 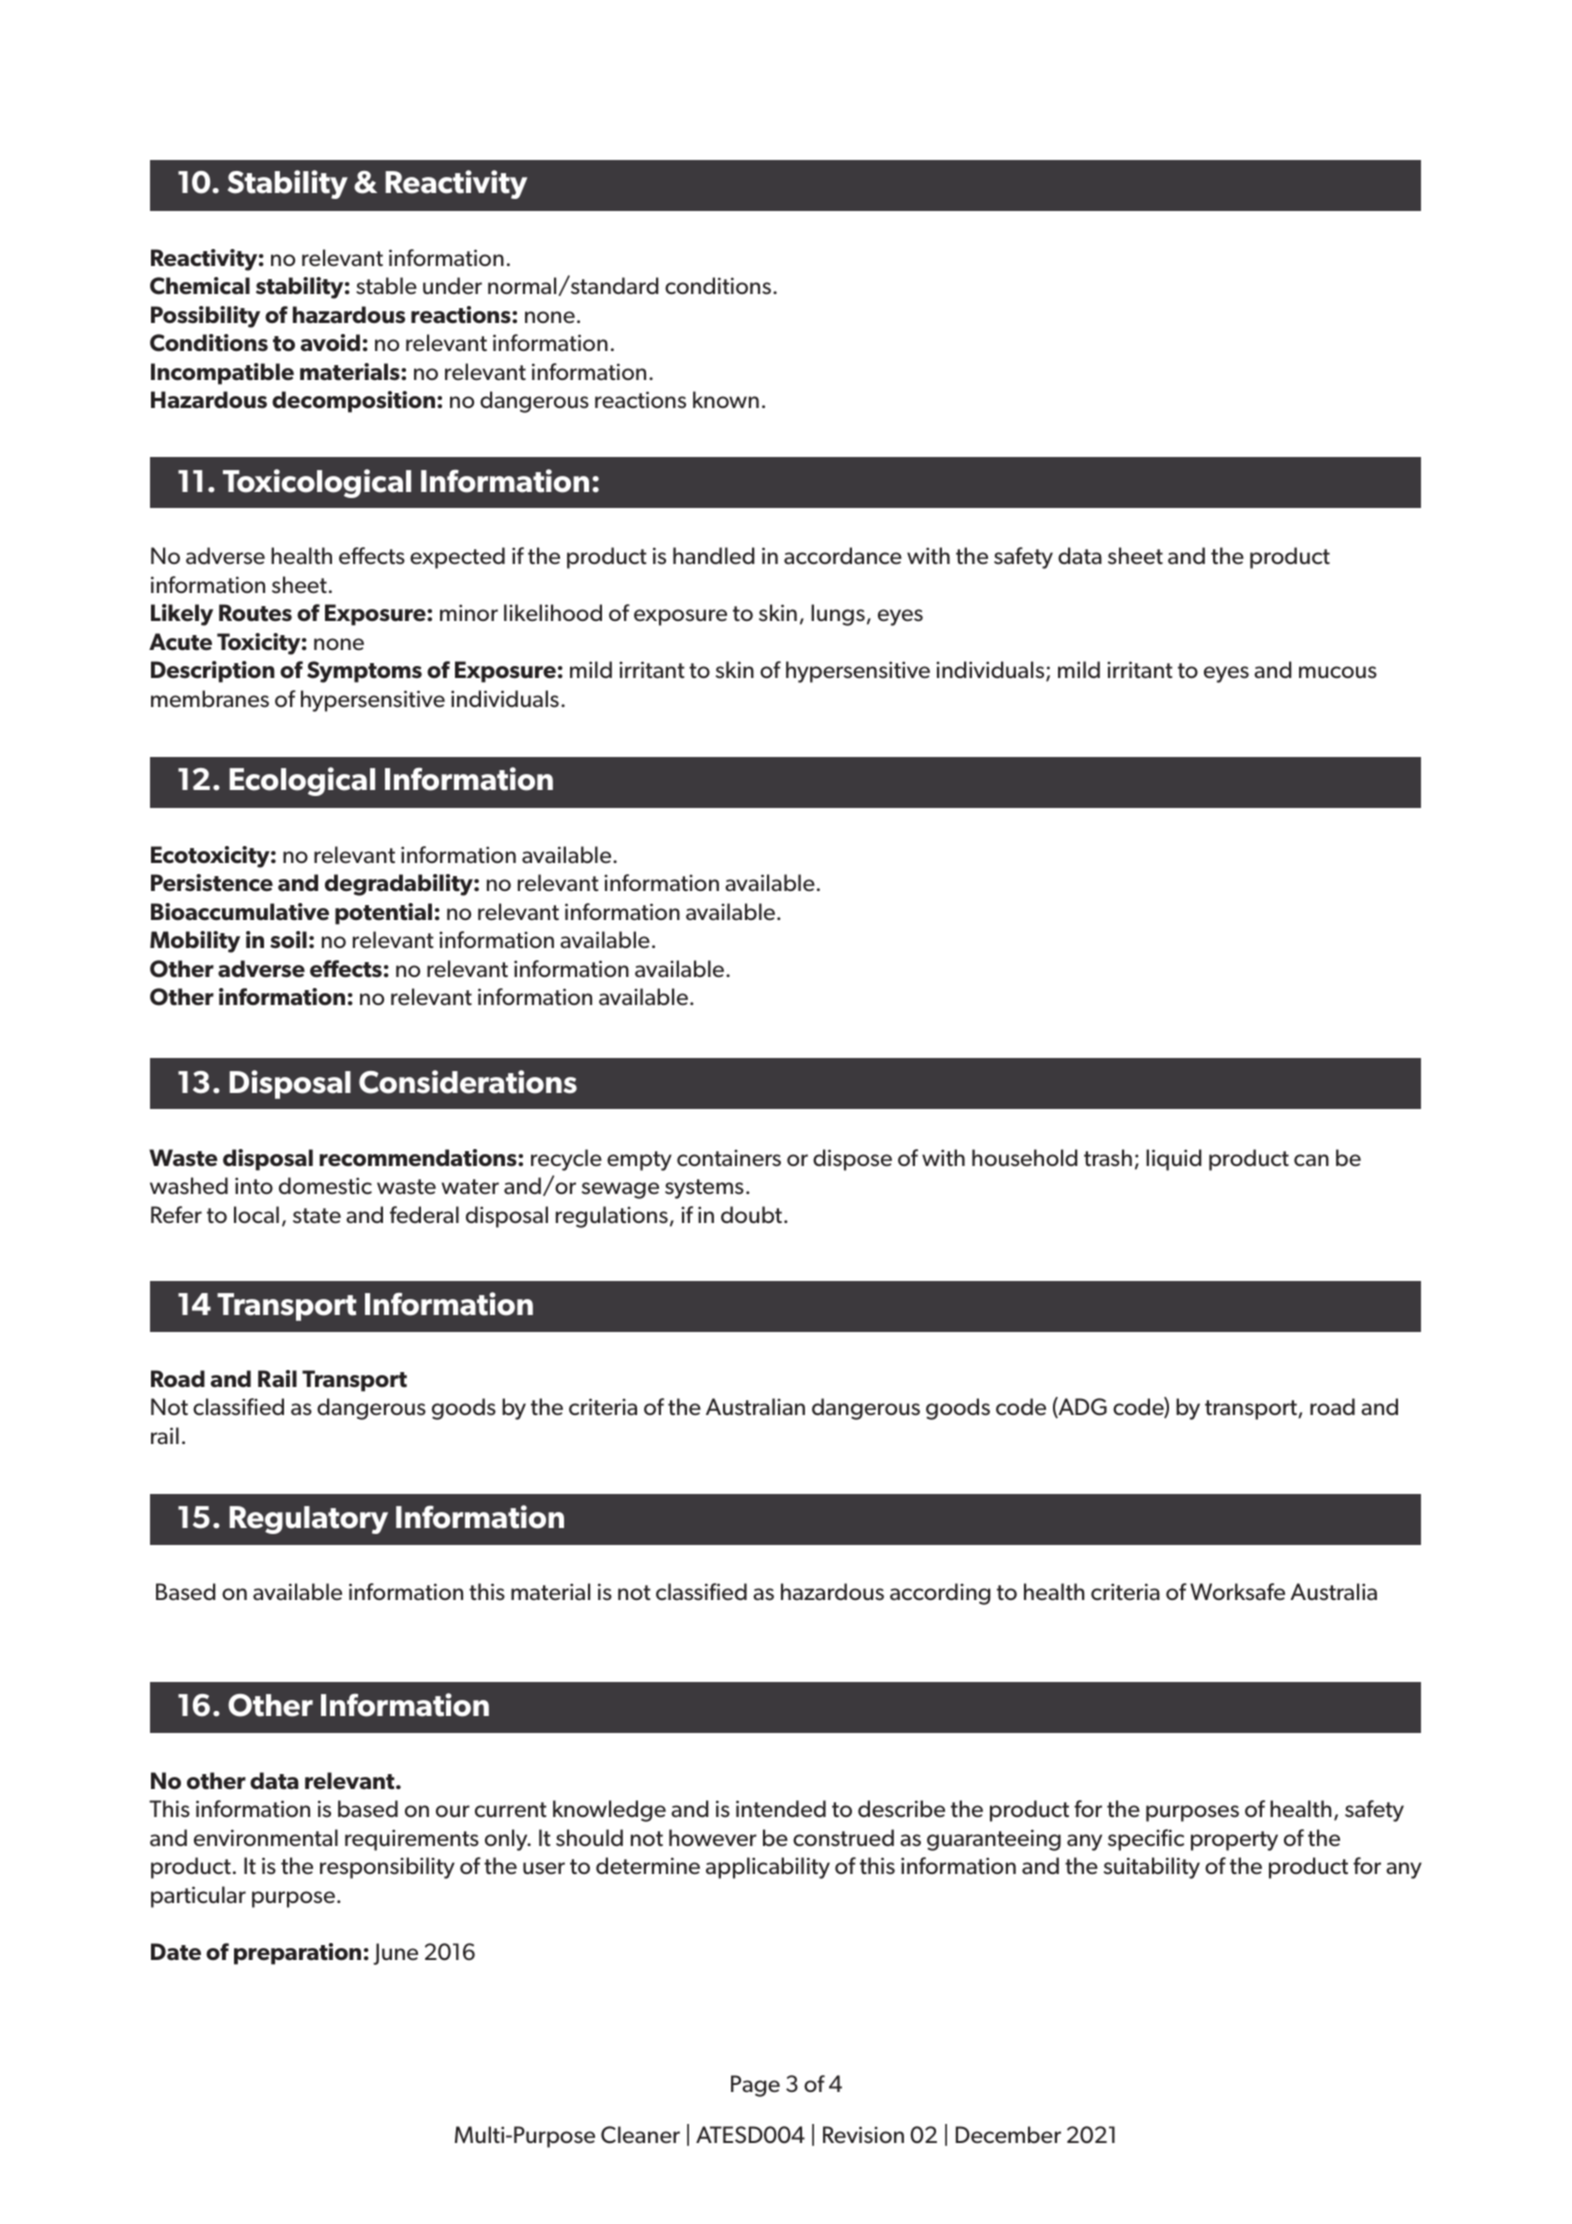 I want to click on mucous, so click(x=1338, y=672).
